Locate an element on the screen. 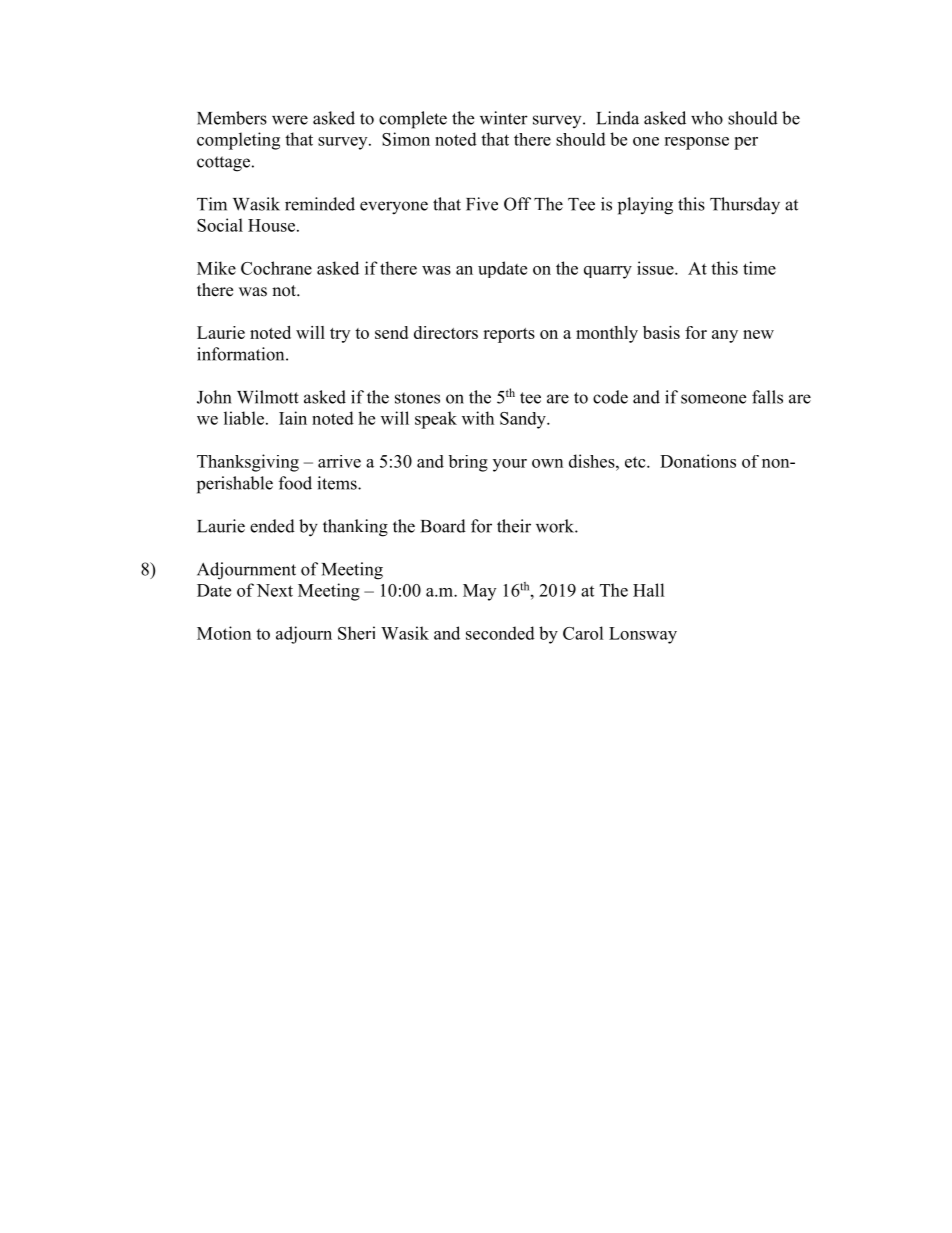 The height and width of the screenshot is (1233, 952). Iain is located at coordinates (293, 418).
